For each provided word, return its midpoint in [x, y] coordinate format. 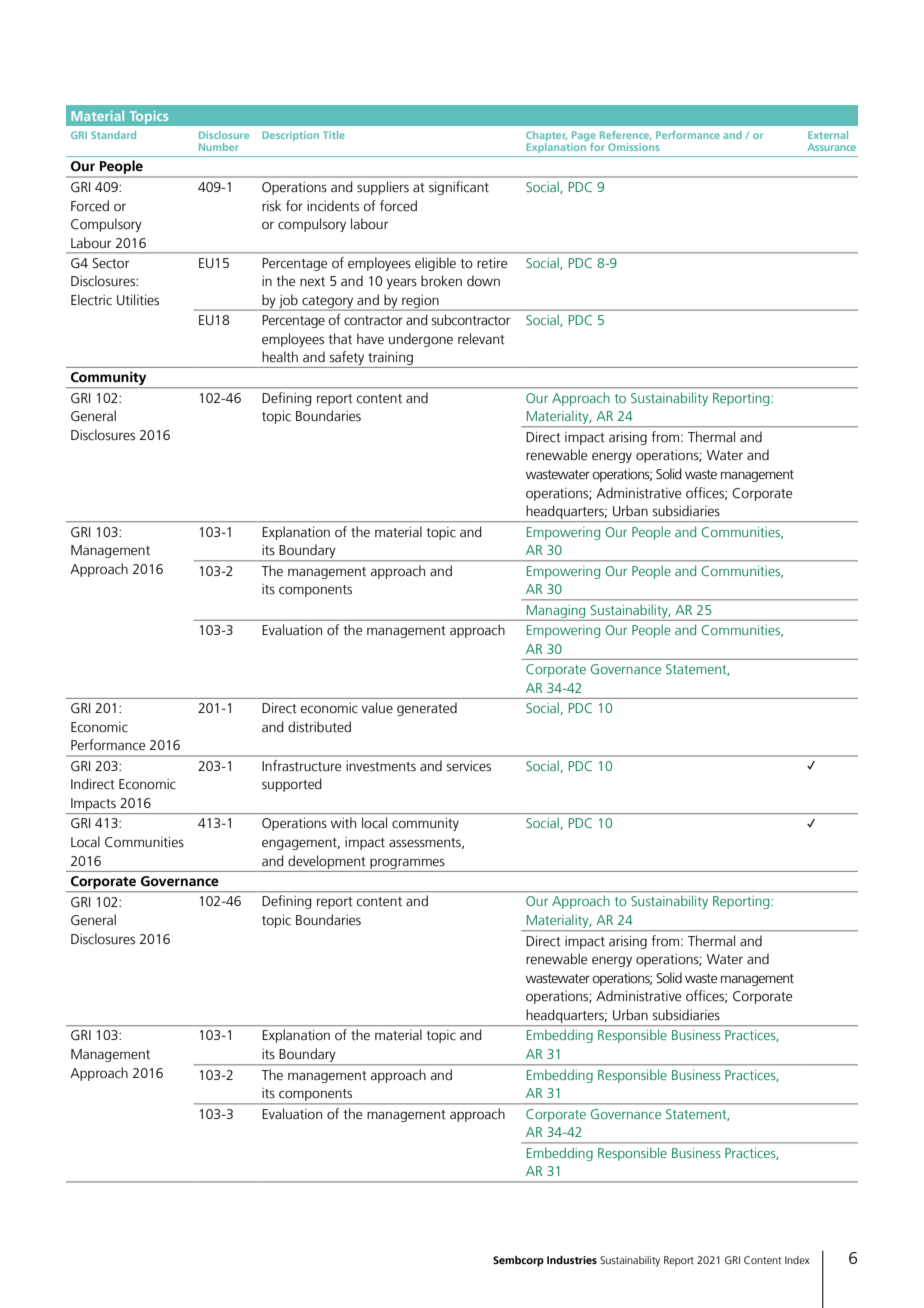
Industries [572, 1260]
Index [797, 1260]
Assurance [832, 147]
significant [459, 188]
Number [219, 147]
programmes [407, 863]
